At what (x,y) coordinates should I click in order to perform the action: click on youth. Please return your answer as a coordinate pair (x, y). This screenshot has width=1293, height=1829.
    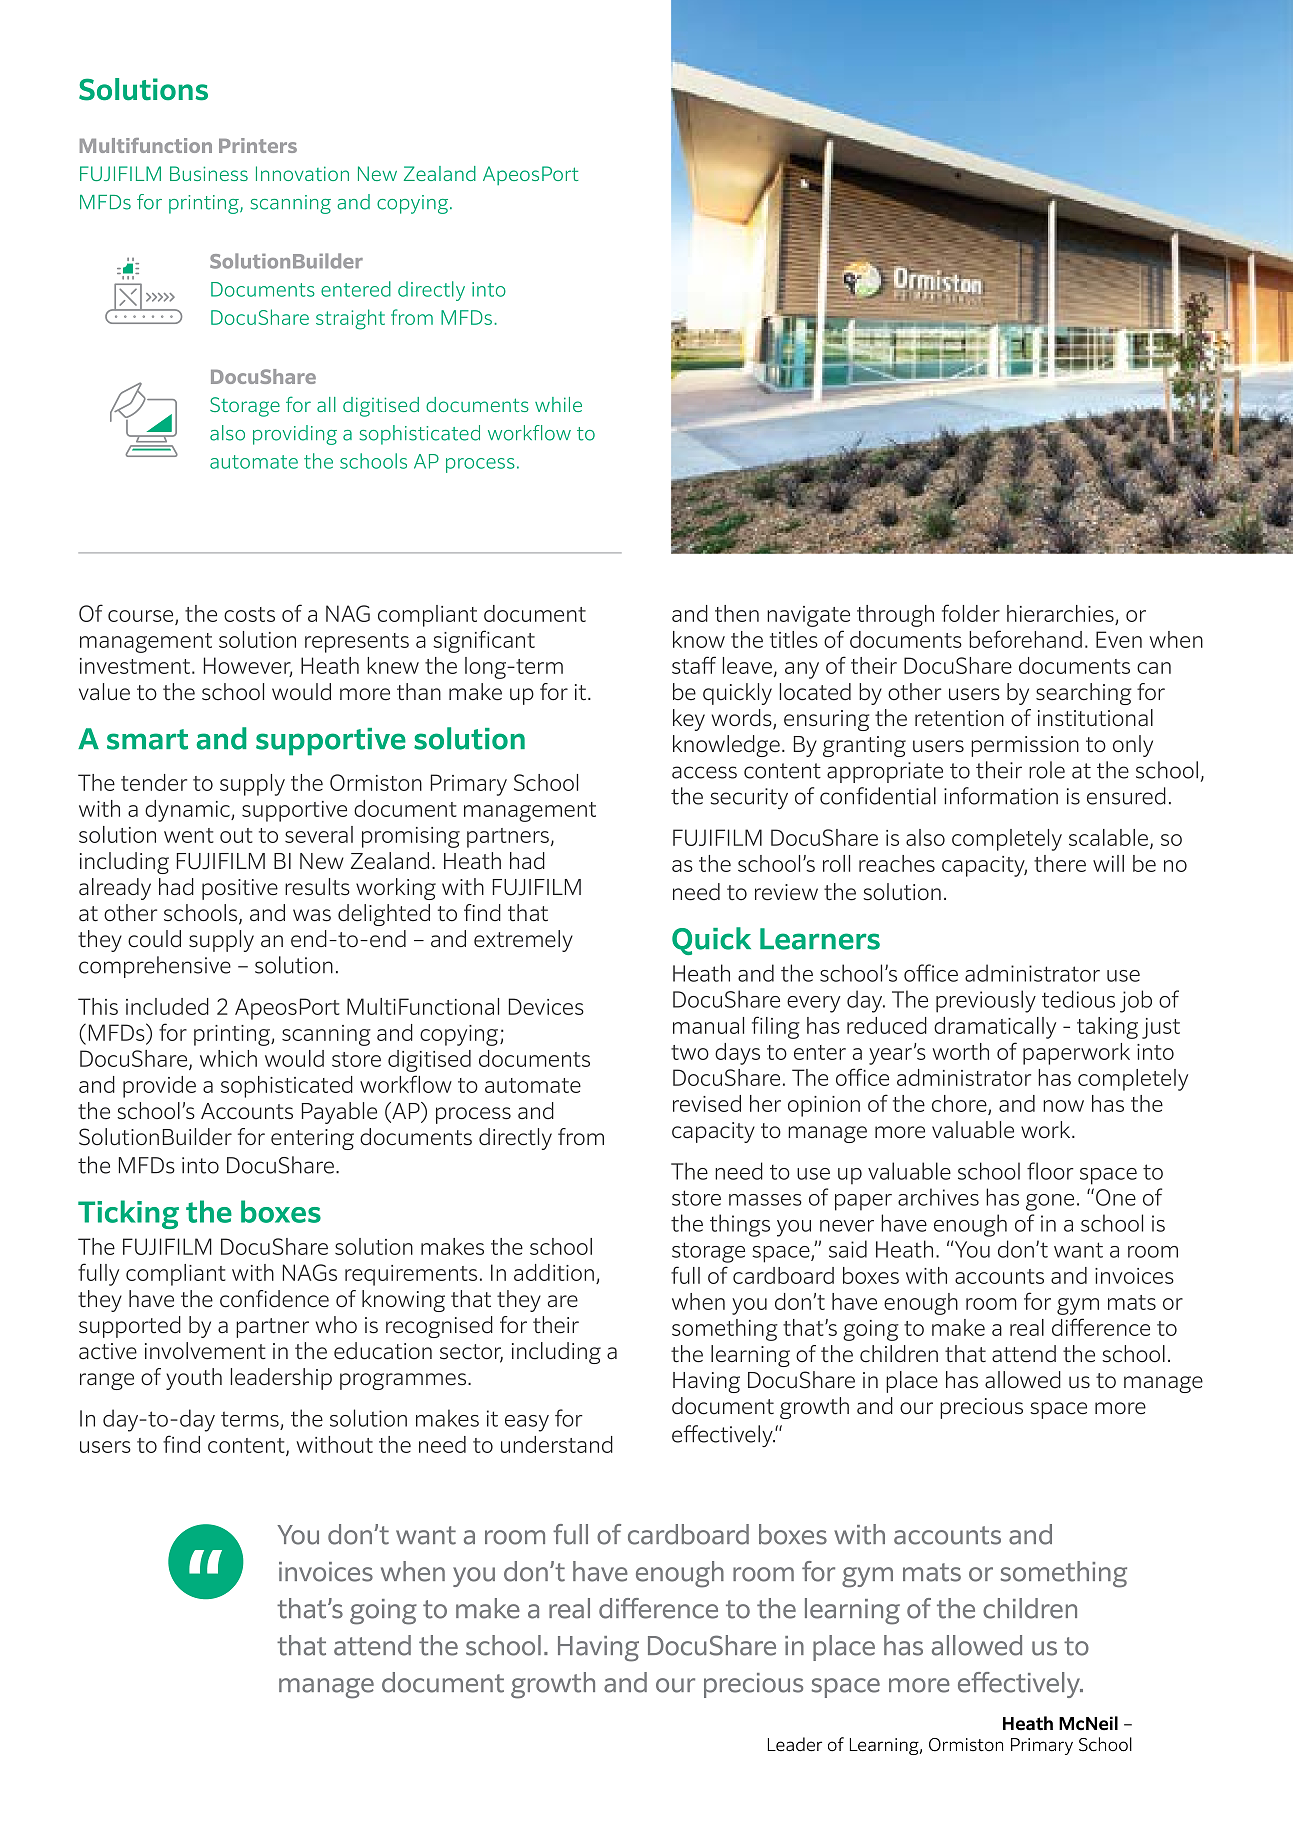
    Looking at the image, I should click on (194, 1379).
